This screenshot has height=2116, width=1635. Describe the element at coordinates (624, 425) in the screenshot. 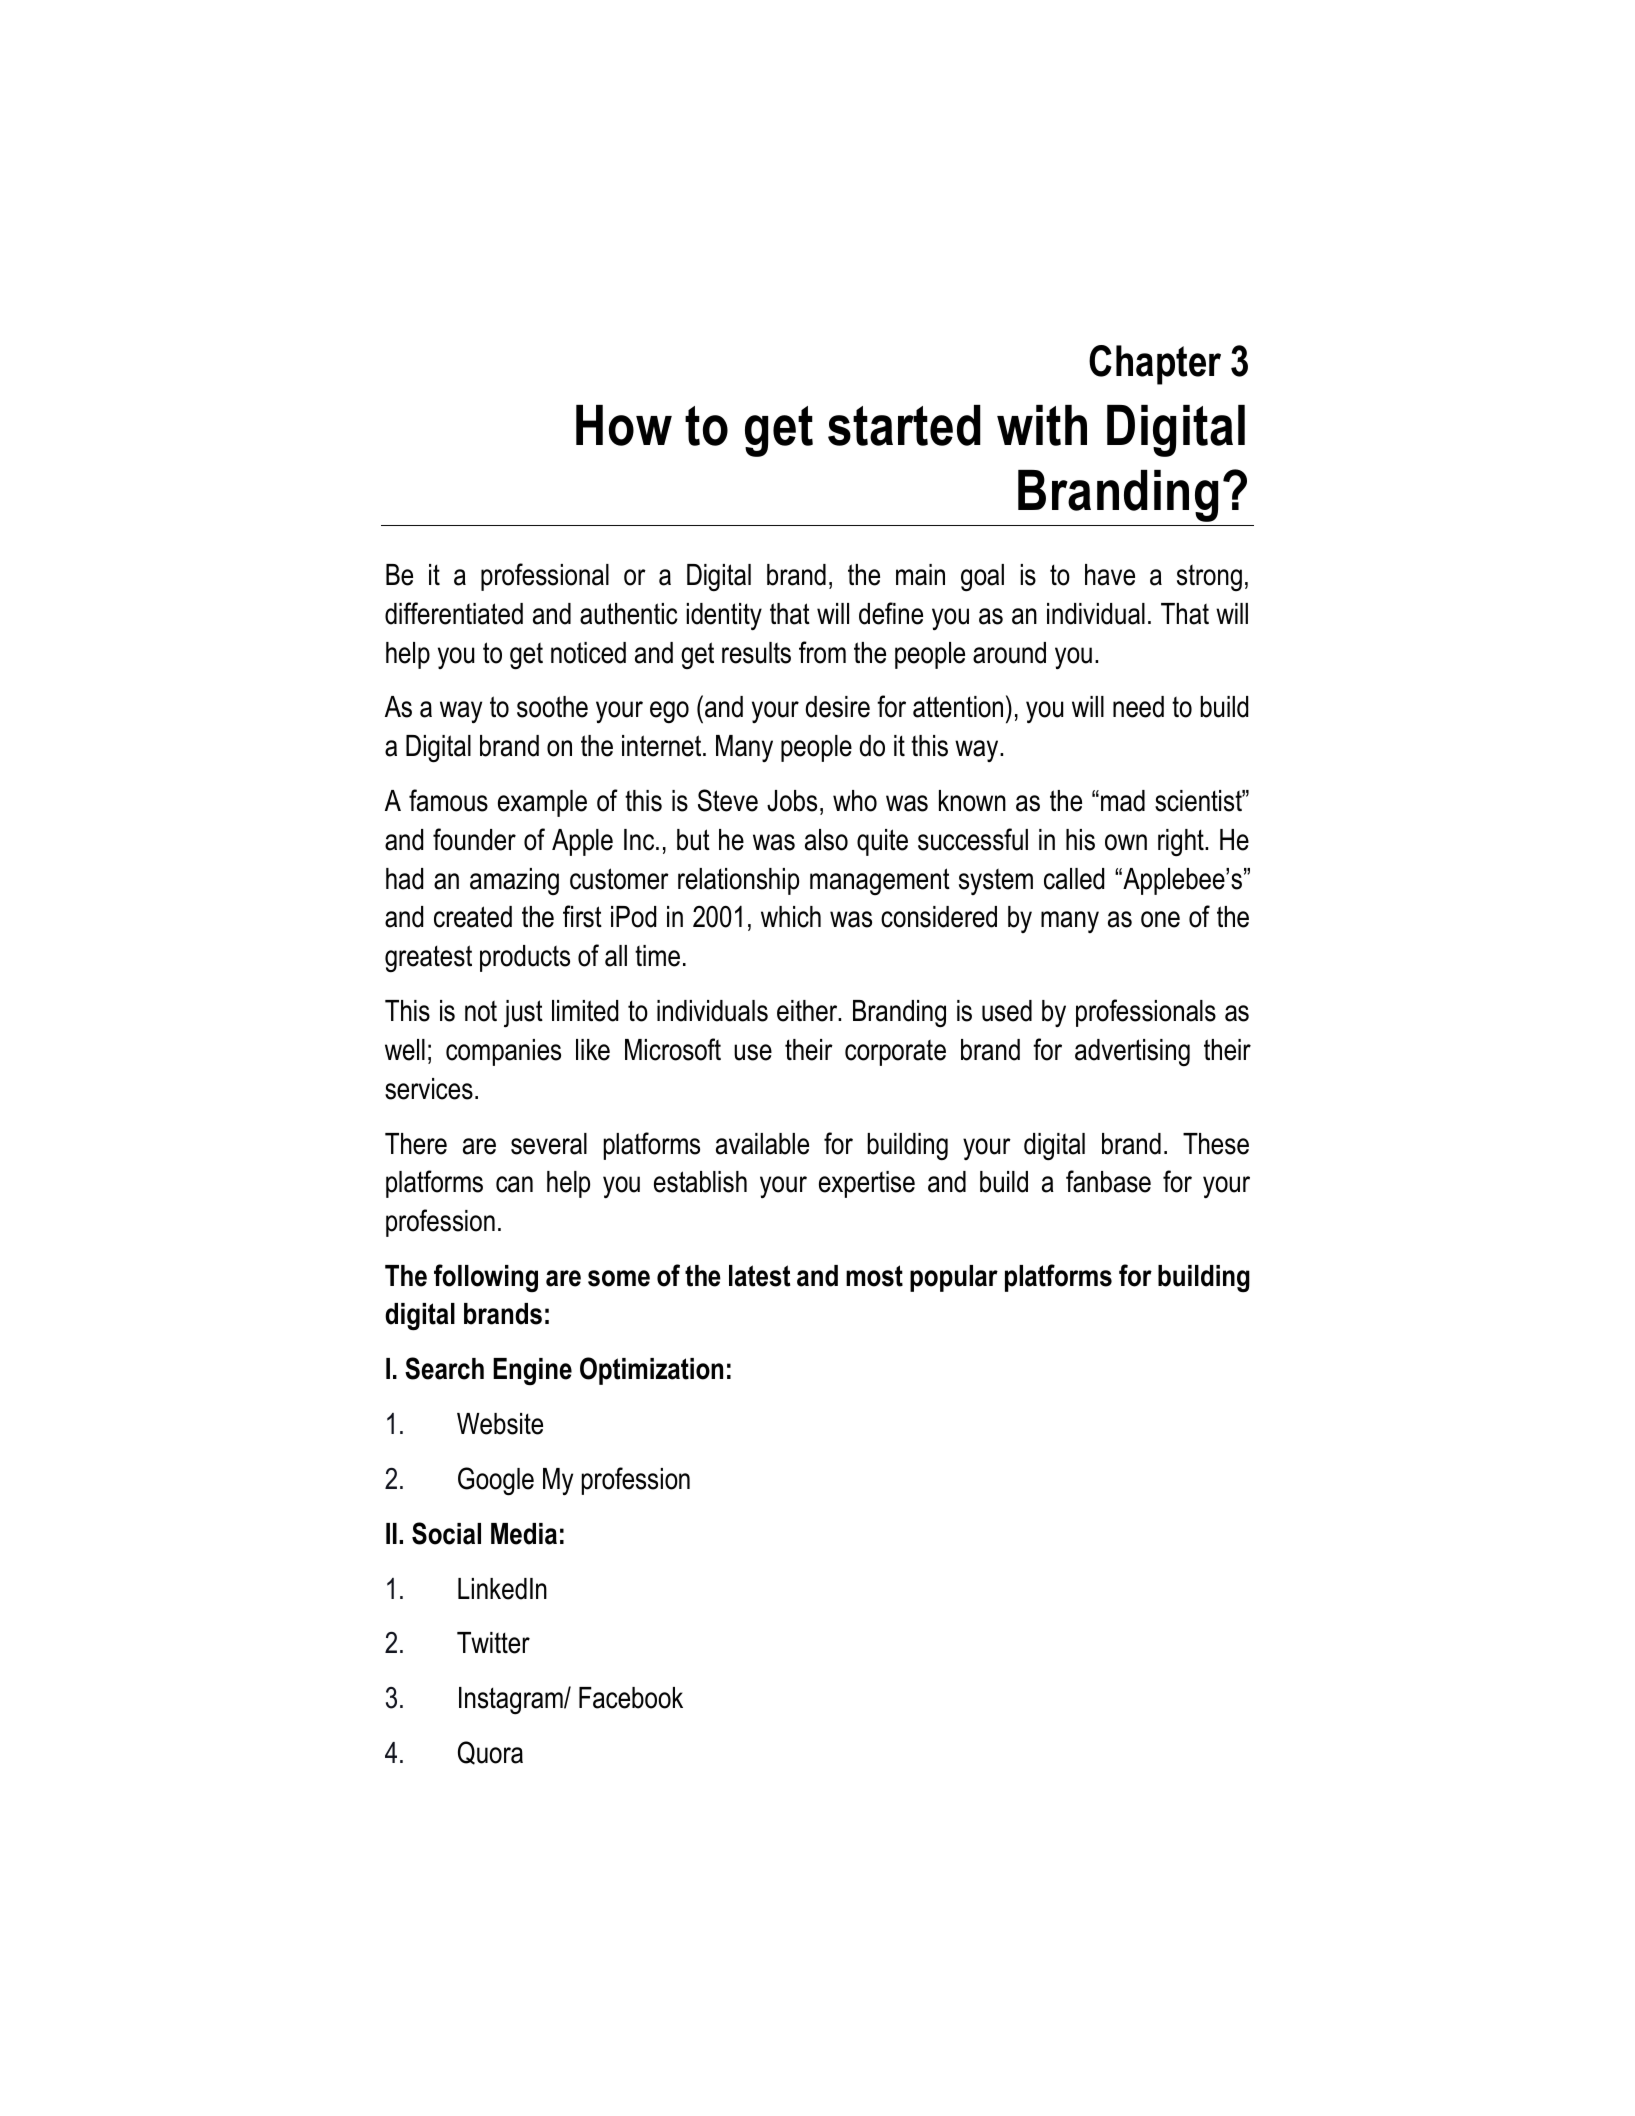

I see `How` at that location.
